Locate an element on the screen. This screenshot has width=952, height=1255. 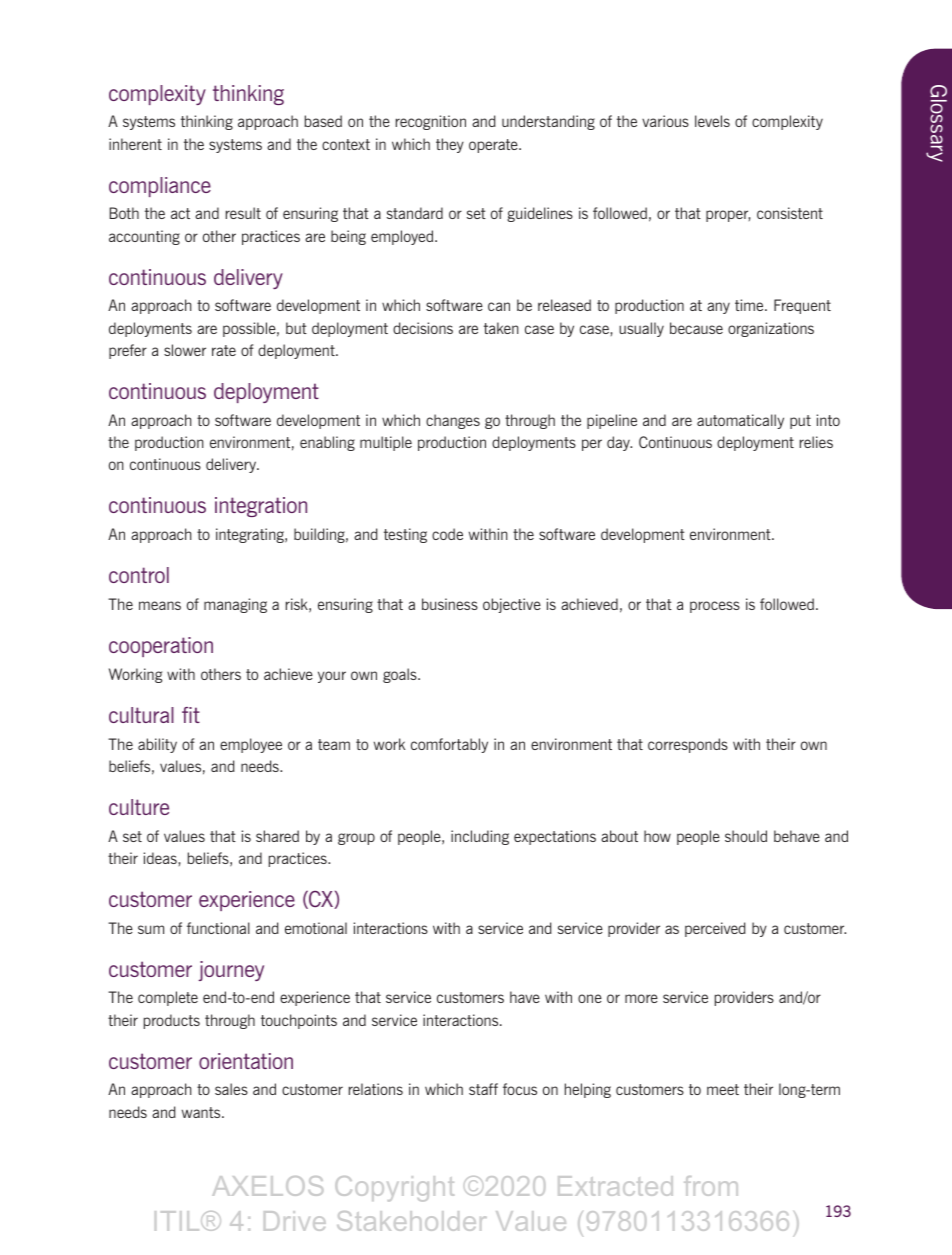
business is located at coordinates (450, 604).
